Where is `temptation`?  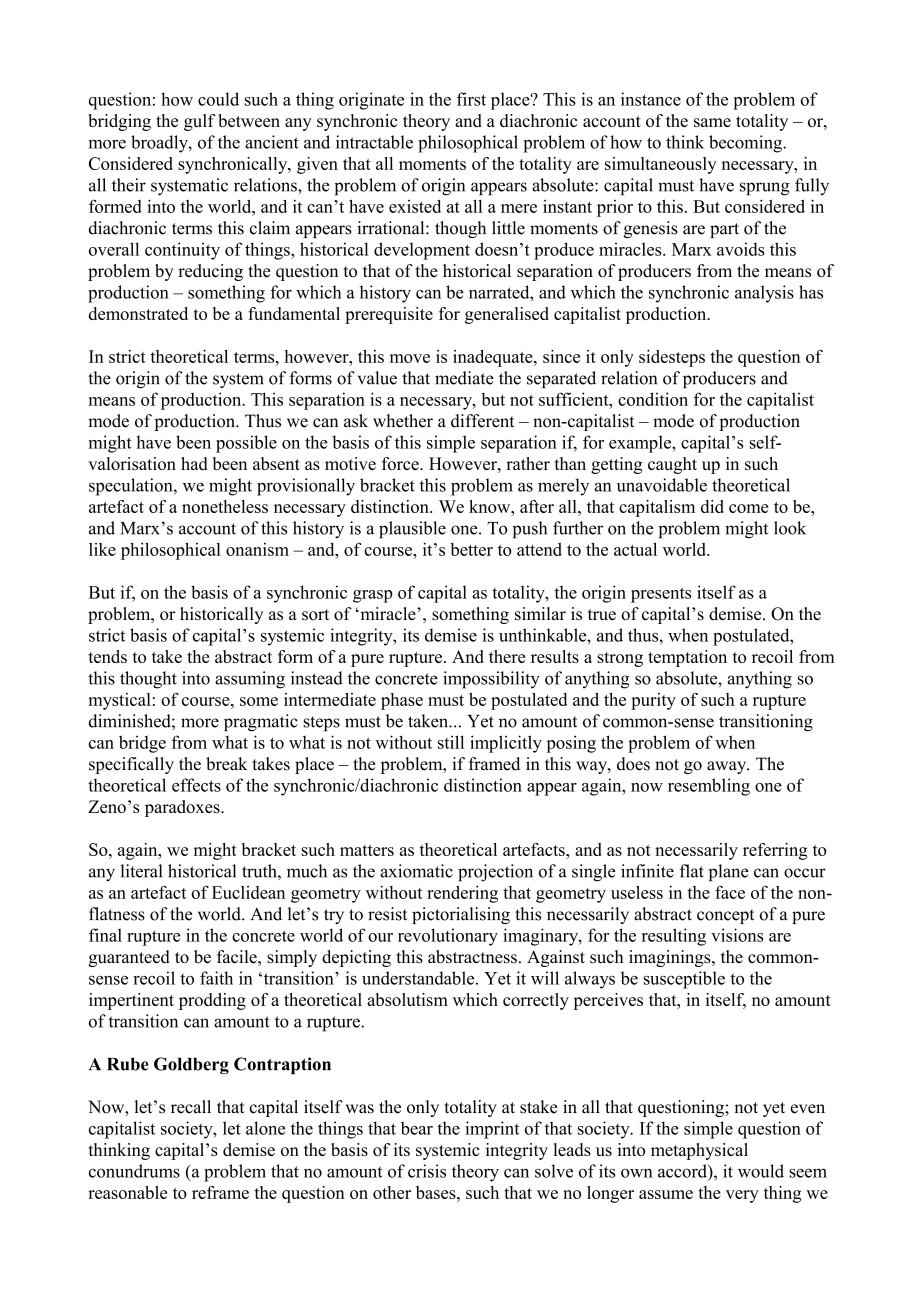
temptation is located at coordinates (687, 658).
